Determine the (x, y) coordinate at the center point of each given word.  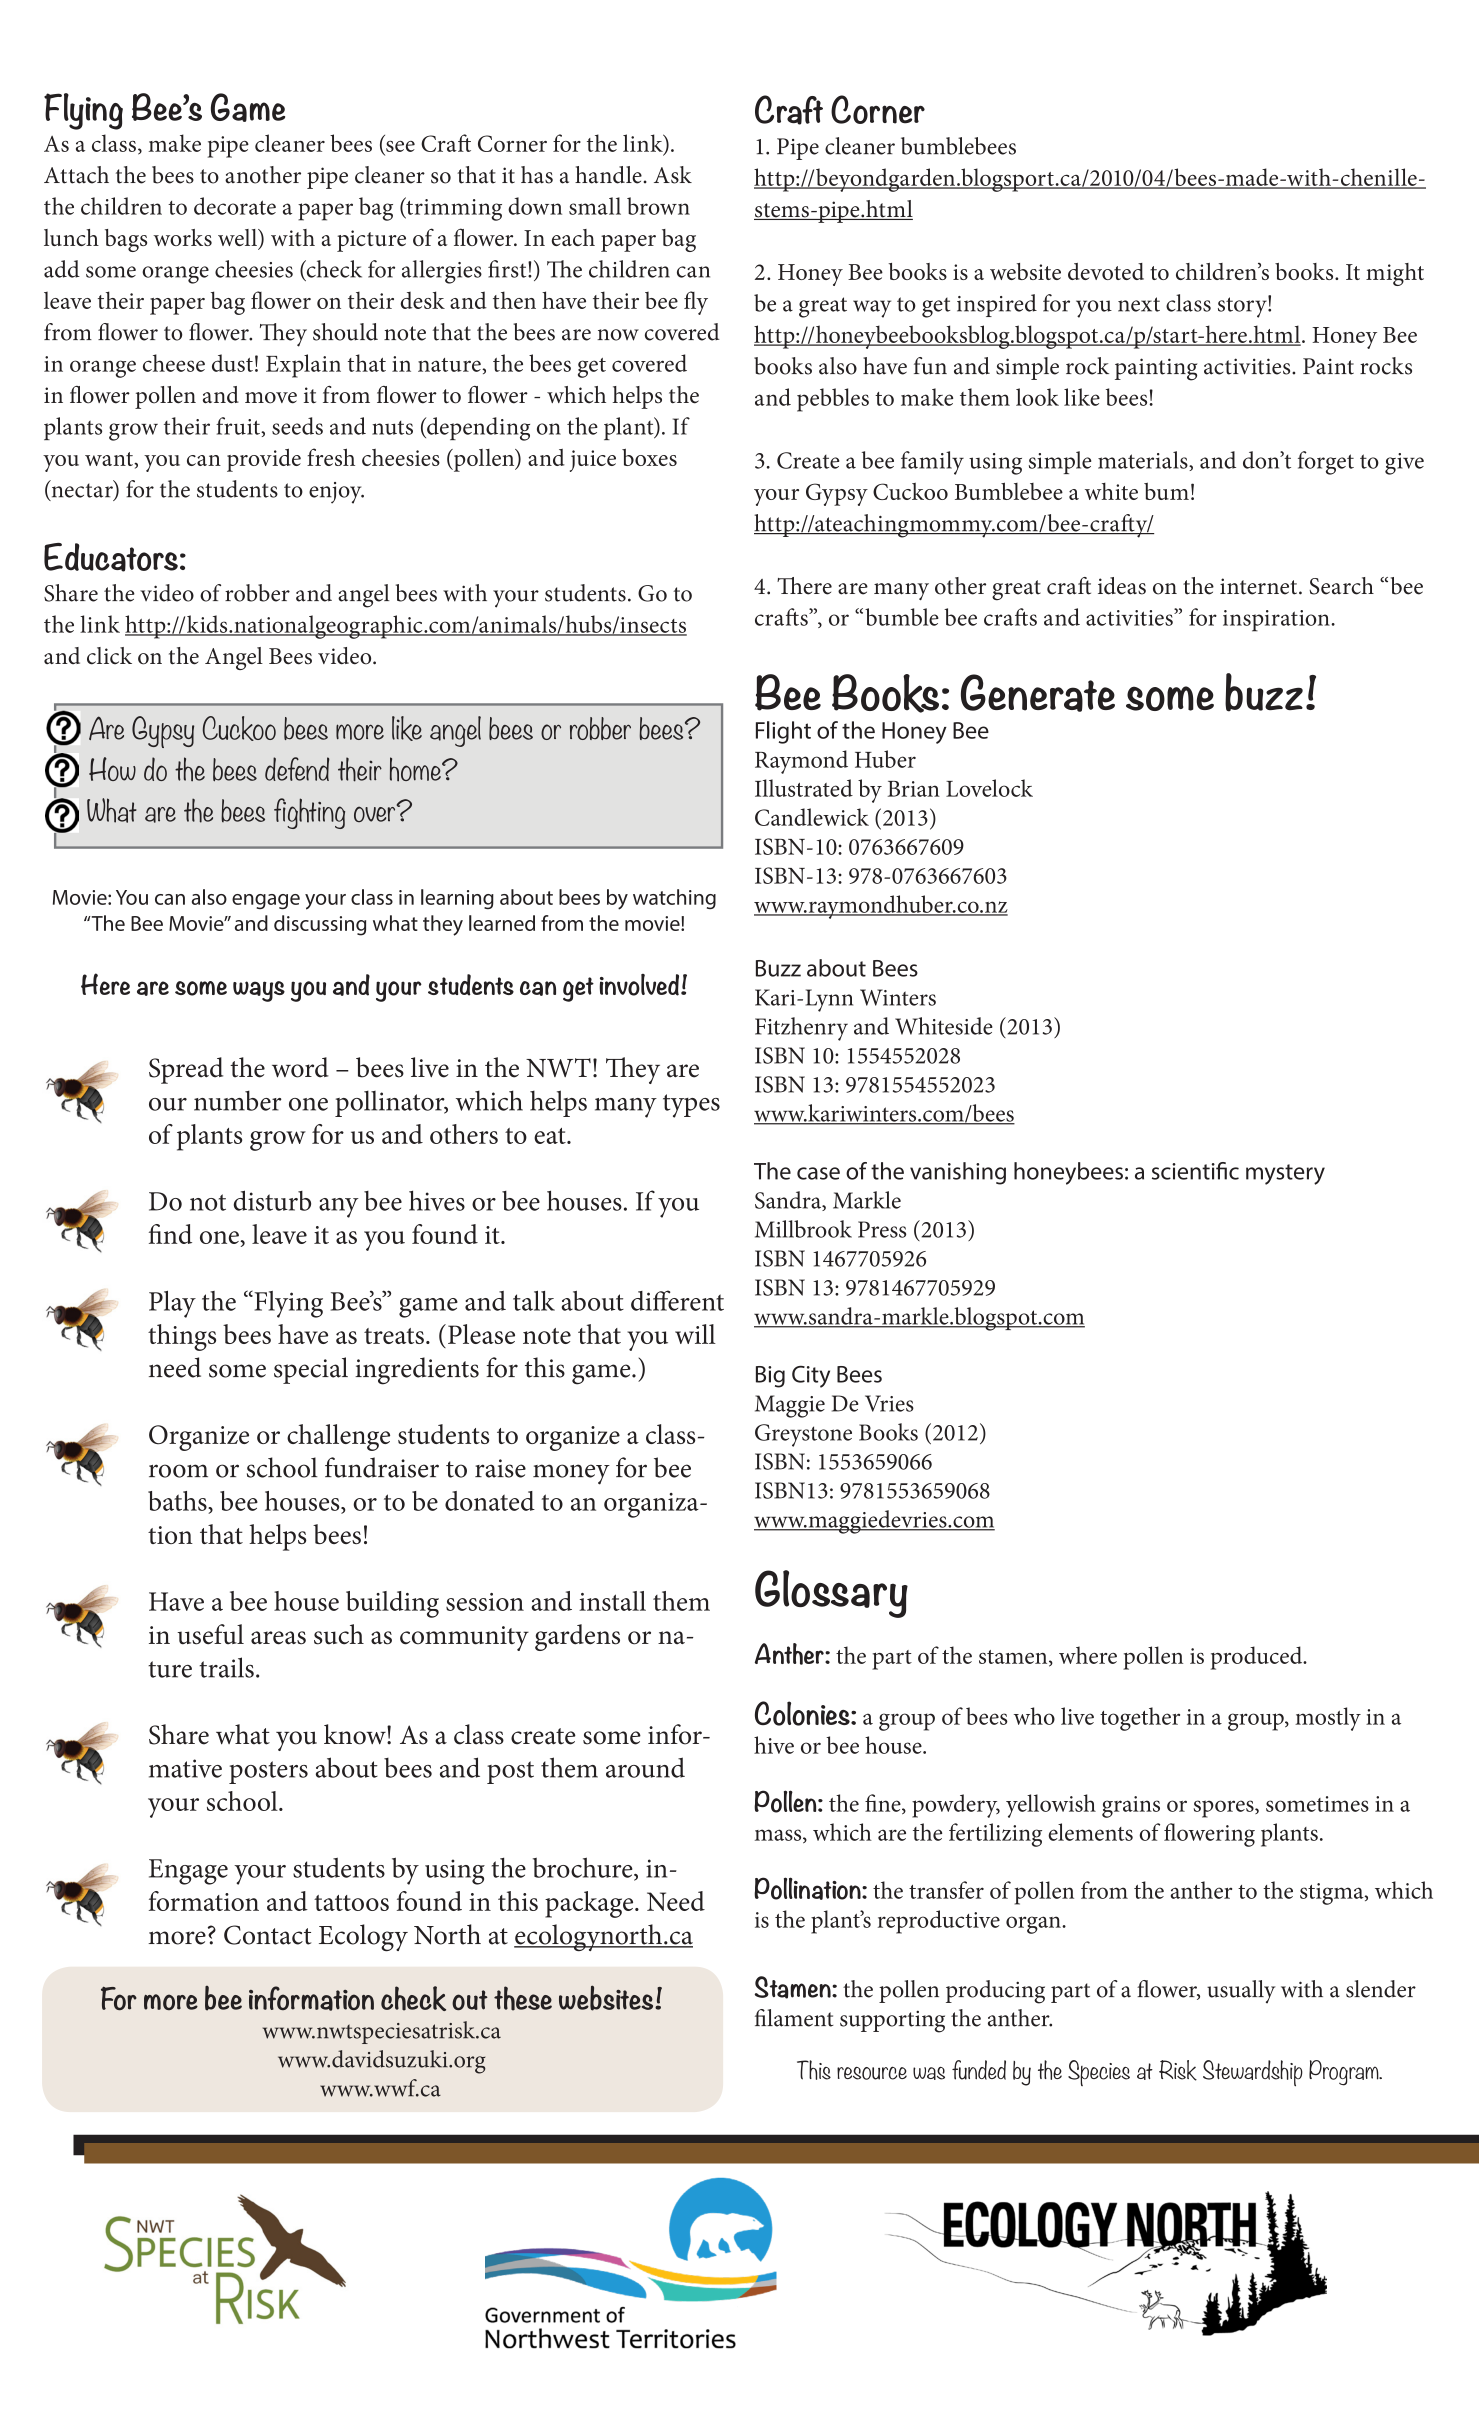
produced (1258, 1658)
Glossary (831, 1594)
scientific (1195, 1171)
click (109, 656)
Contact (267, 1935)
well (238, 237)
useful (210, 1634)
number (238, 1100)
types (691, 1106)
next (1139, 304)
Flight (783, 732)
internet (1260, 586)
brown (658, 206)
